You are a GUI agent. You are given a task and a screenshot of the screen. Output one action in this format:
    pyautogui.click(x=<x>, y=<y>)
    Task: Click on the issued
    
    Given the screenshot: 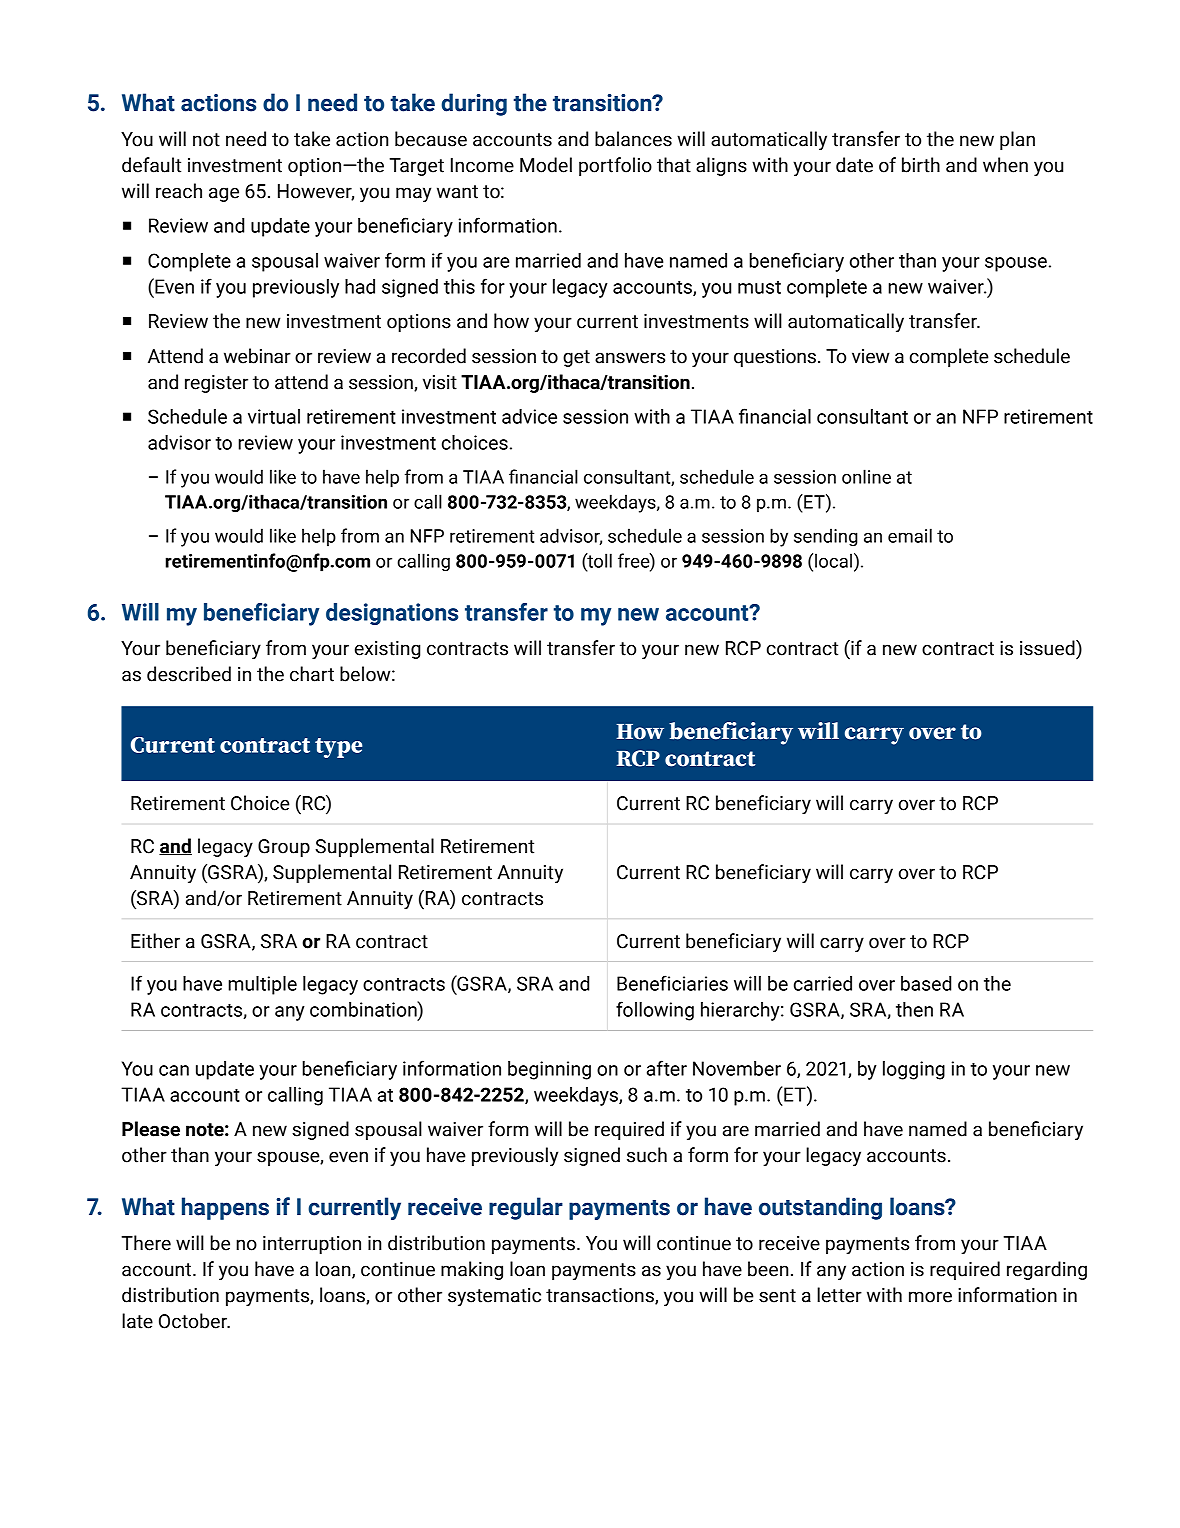 What is the action you would take?
    pyautogui.click(x=1048, y=648)
